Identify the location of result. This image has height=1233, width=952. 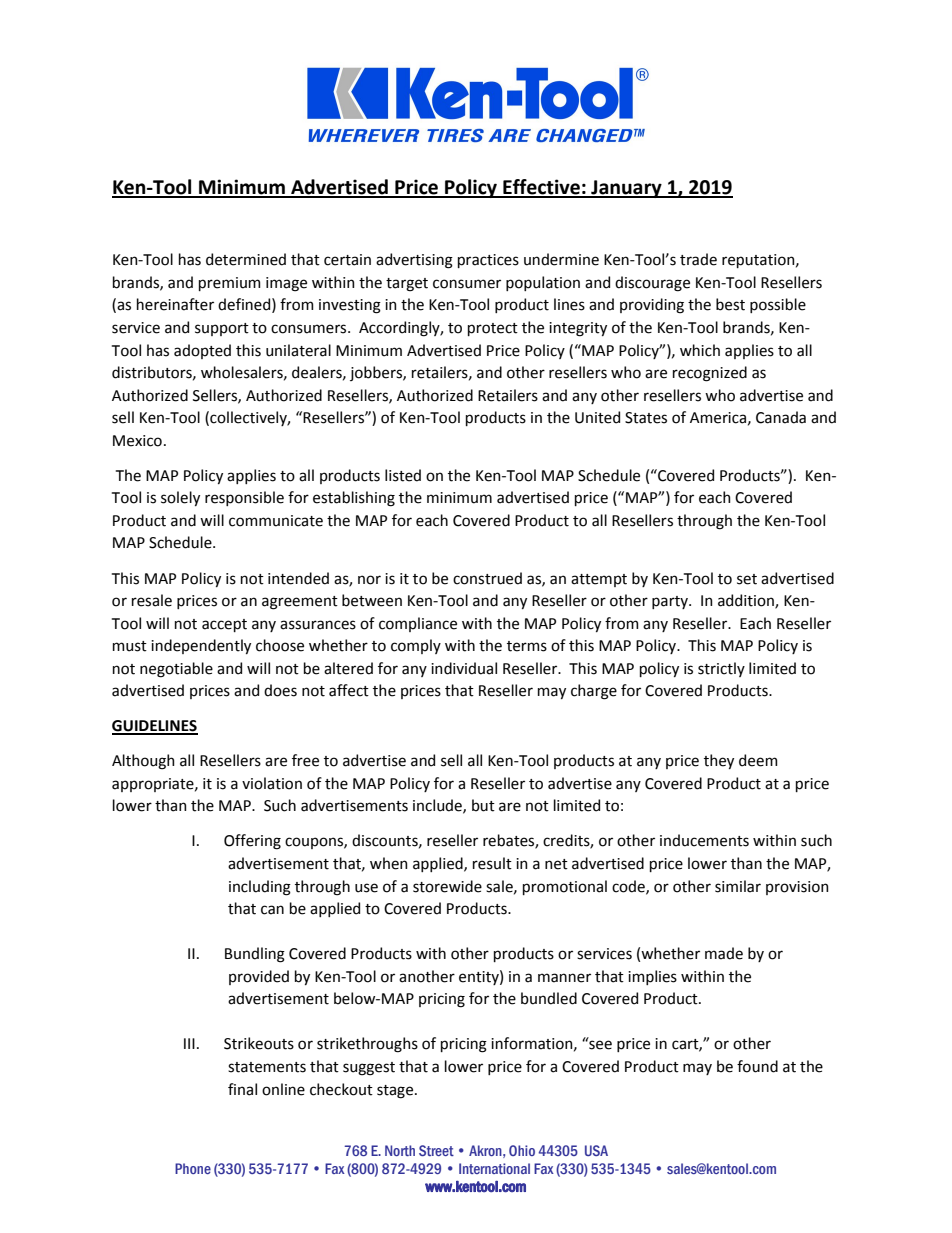
(492, 863).
